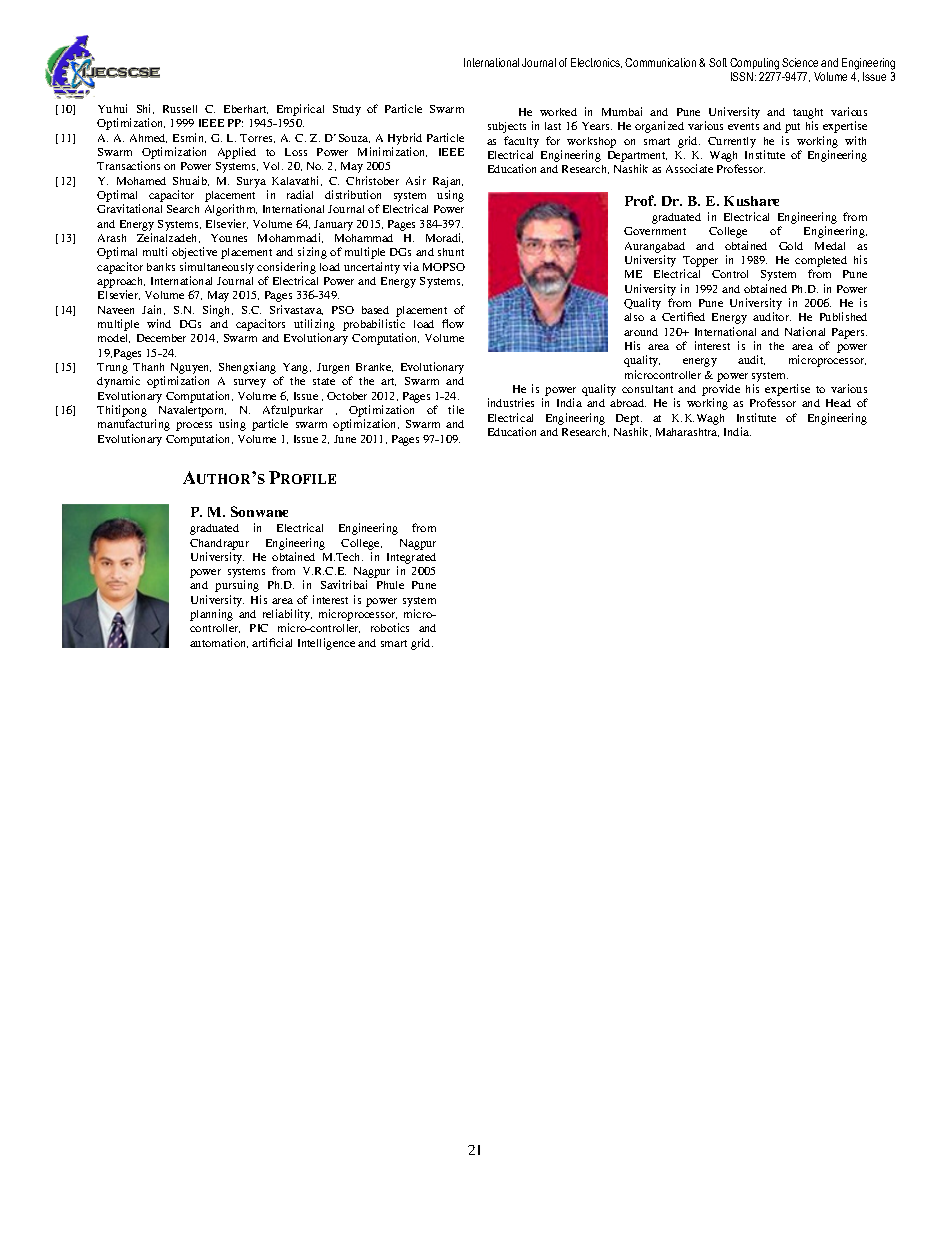  Describe the element at coordinates (390, 627) in the screenshot. I see `robotics` at that location.
